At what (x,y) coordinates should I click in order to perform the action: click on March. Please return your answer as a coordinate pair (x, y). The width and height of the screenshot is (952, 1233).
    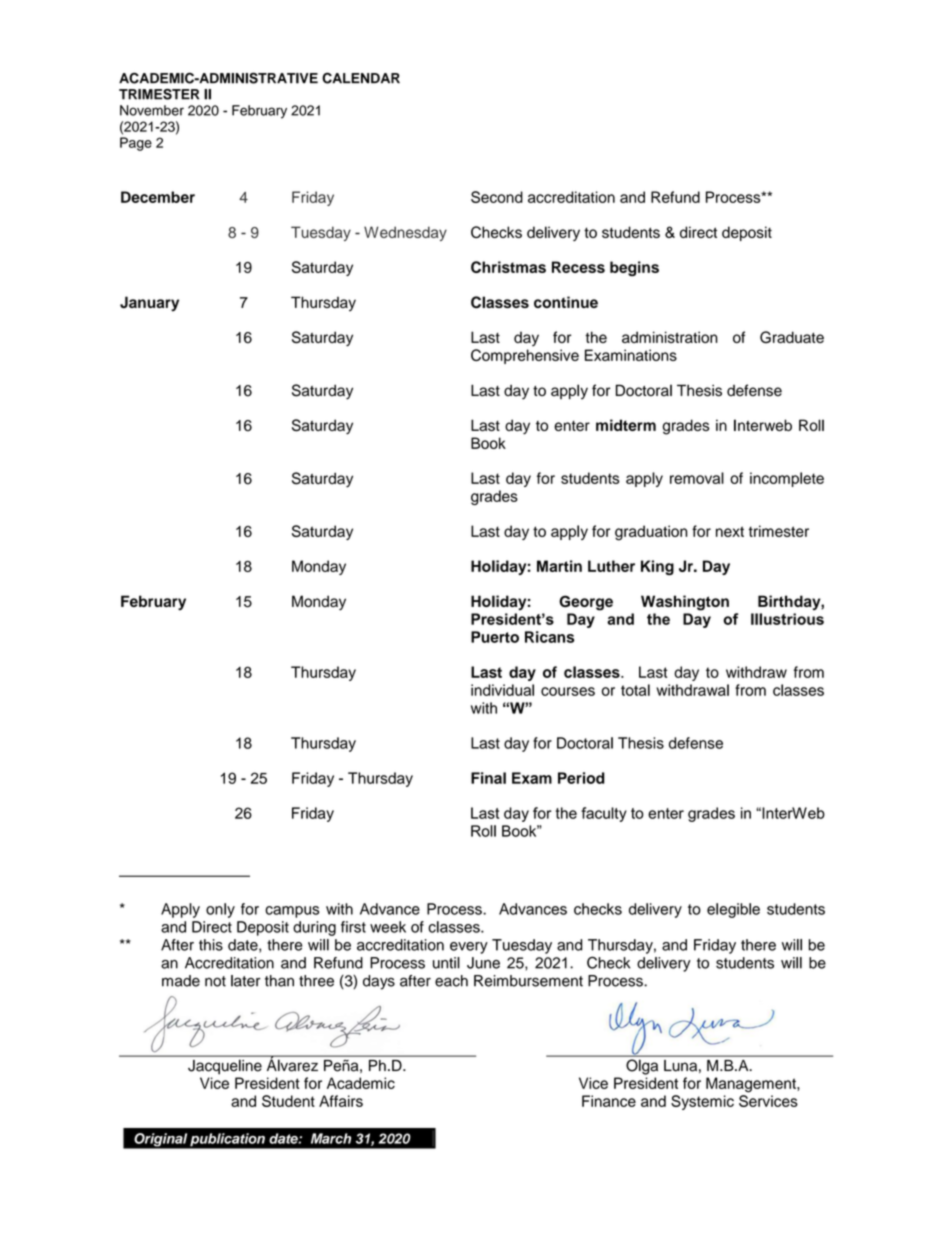
    Looking at the image, I should click on (331, 1138).
